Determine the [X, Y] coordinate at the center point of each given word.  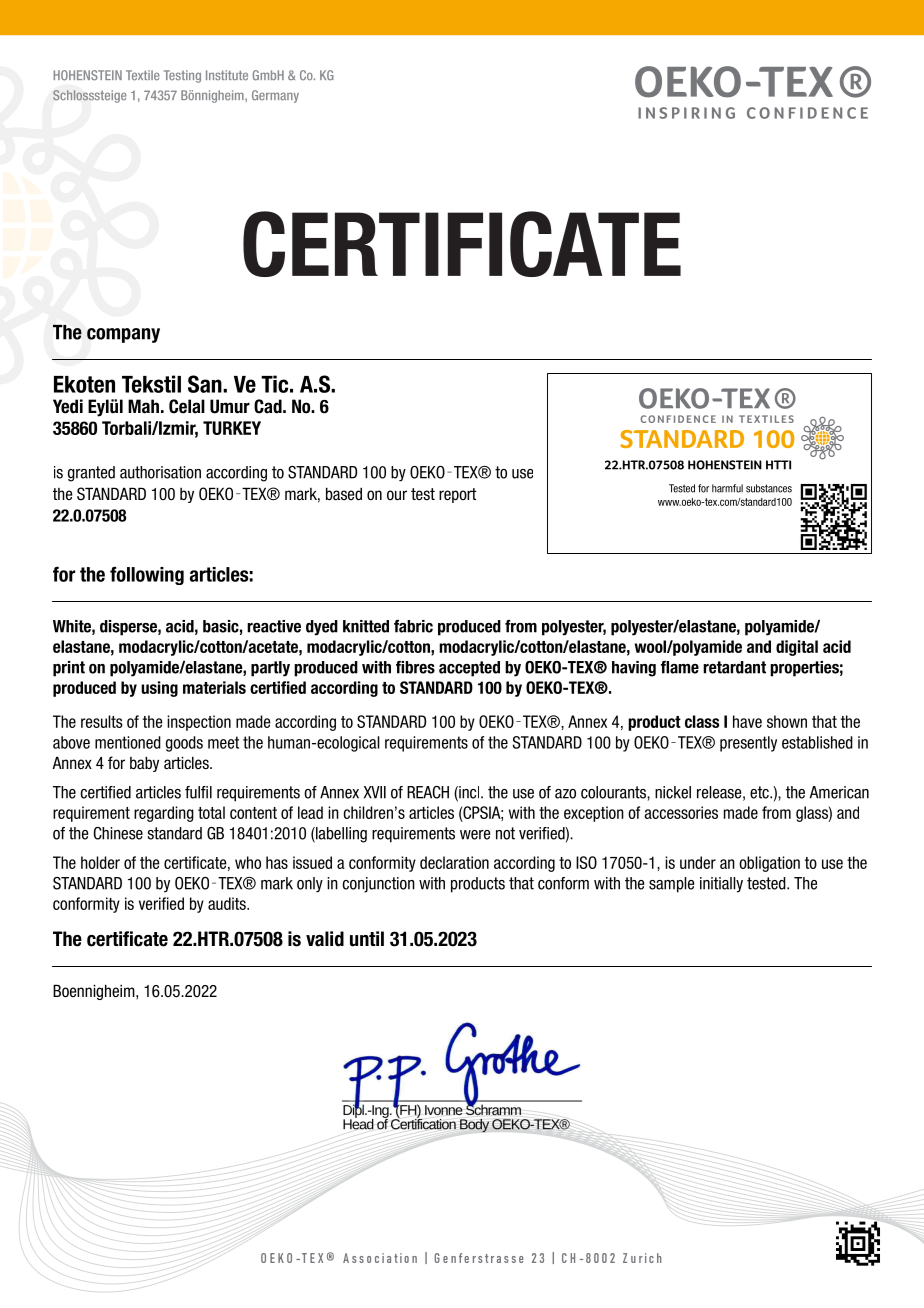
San [206, 384]
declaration [454, 862]
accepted [469, 669]
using [159, 689]
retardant [734, 667]
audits [228, 903]
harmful [727, 488]
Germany [275, 96]
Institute [227, 75]
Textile [143, 75]
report [457, 495]
